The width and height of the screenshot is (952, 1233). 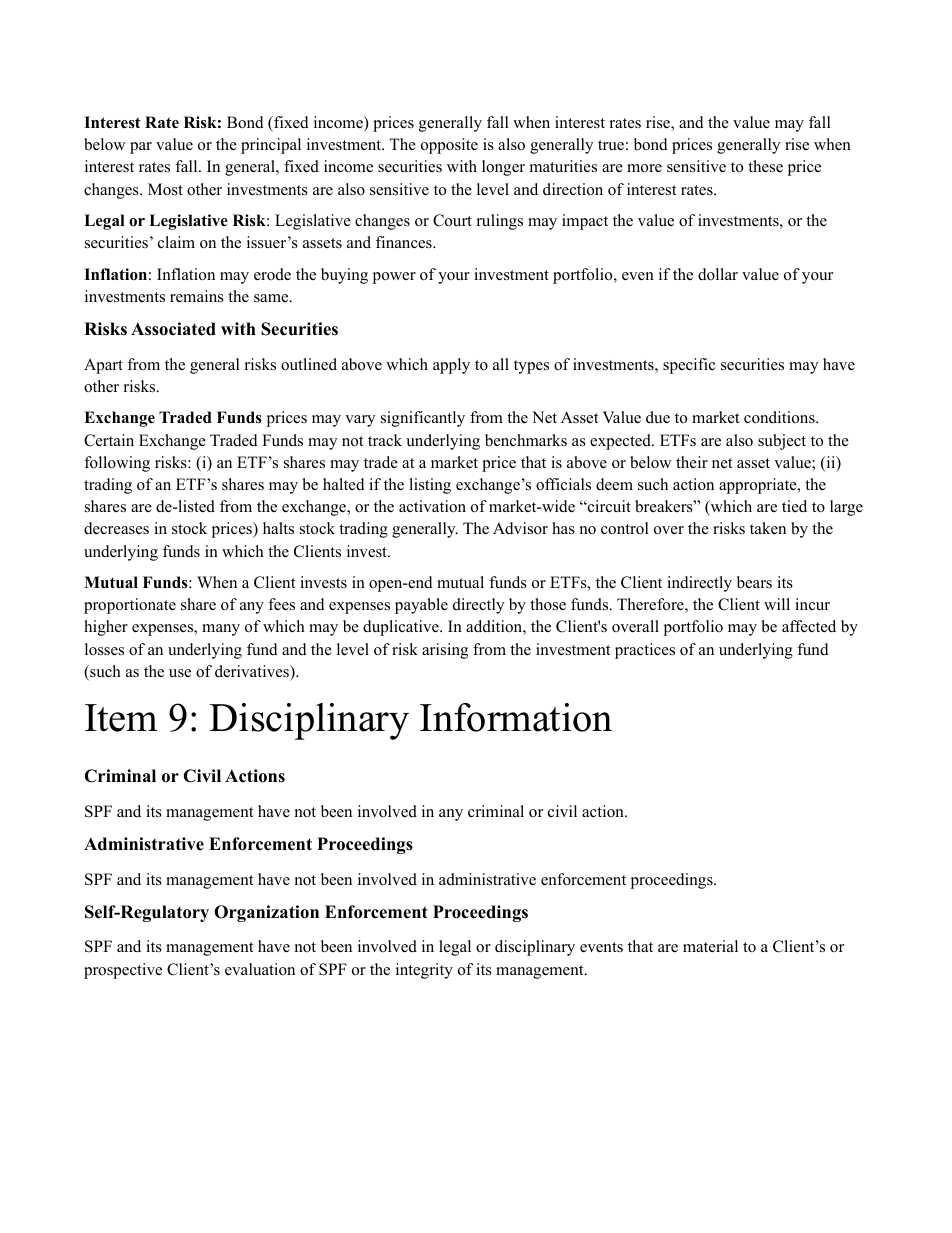 What do you see at coordinates (520, 528) in the screenshot?
I see `Advisor` at bounding box center [520, 528].
